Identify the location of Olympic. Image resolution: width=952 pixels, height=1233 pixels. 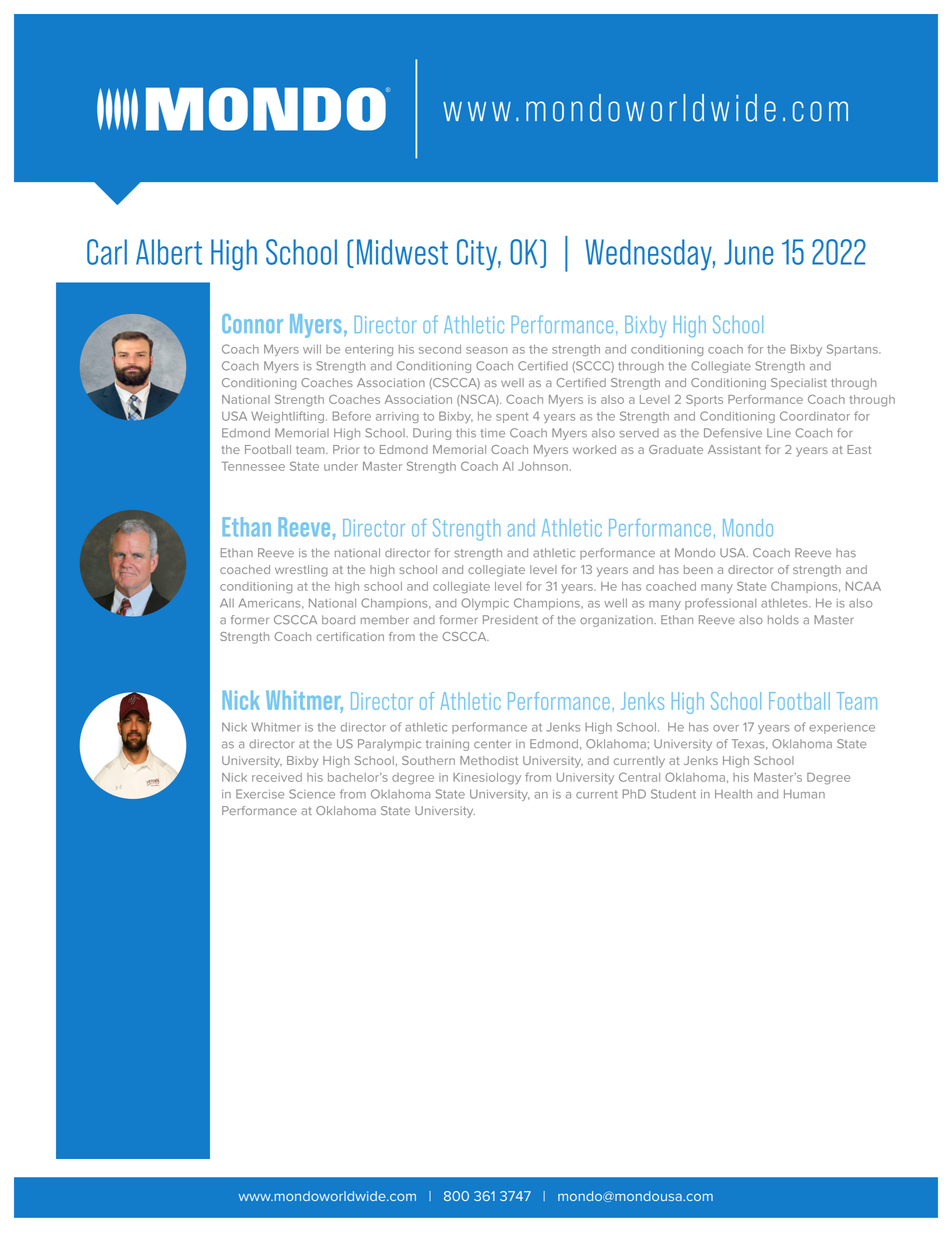
(485, 604).
